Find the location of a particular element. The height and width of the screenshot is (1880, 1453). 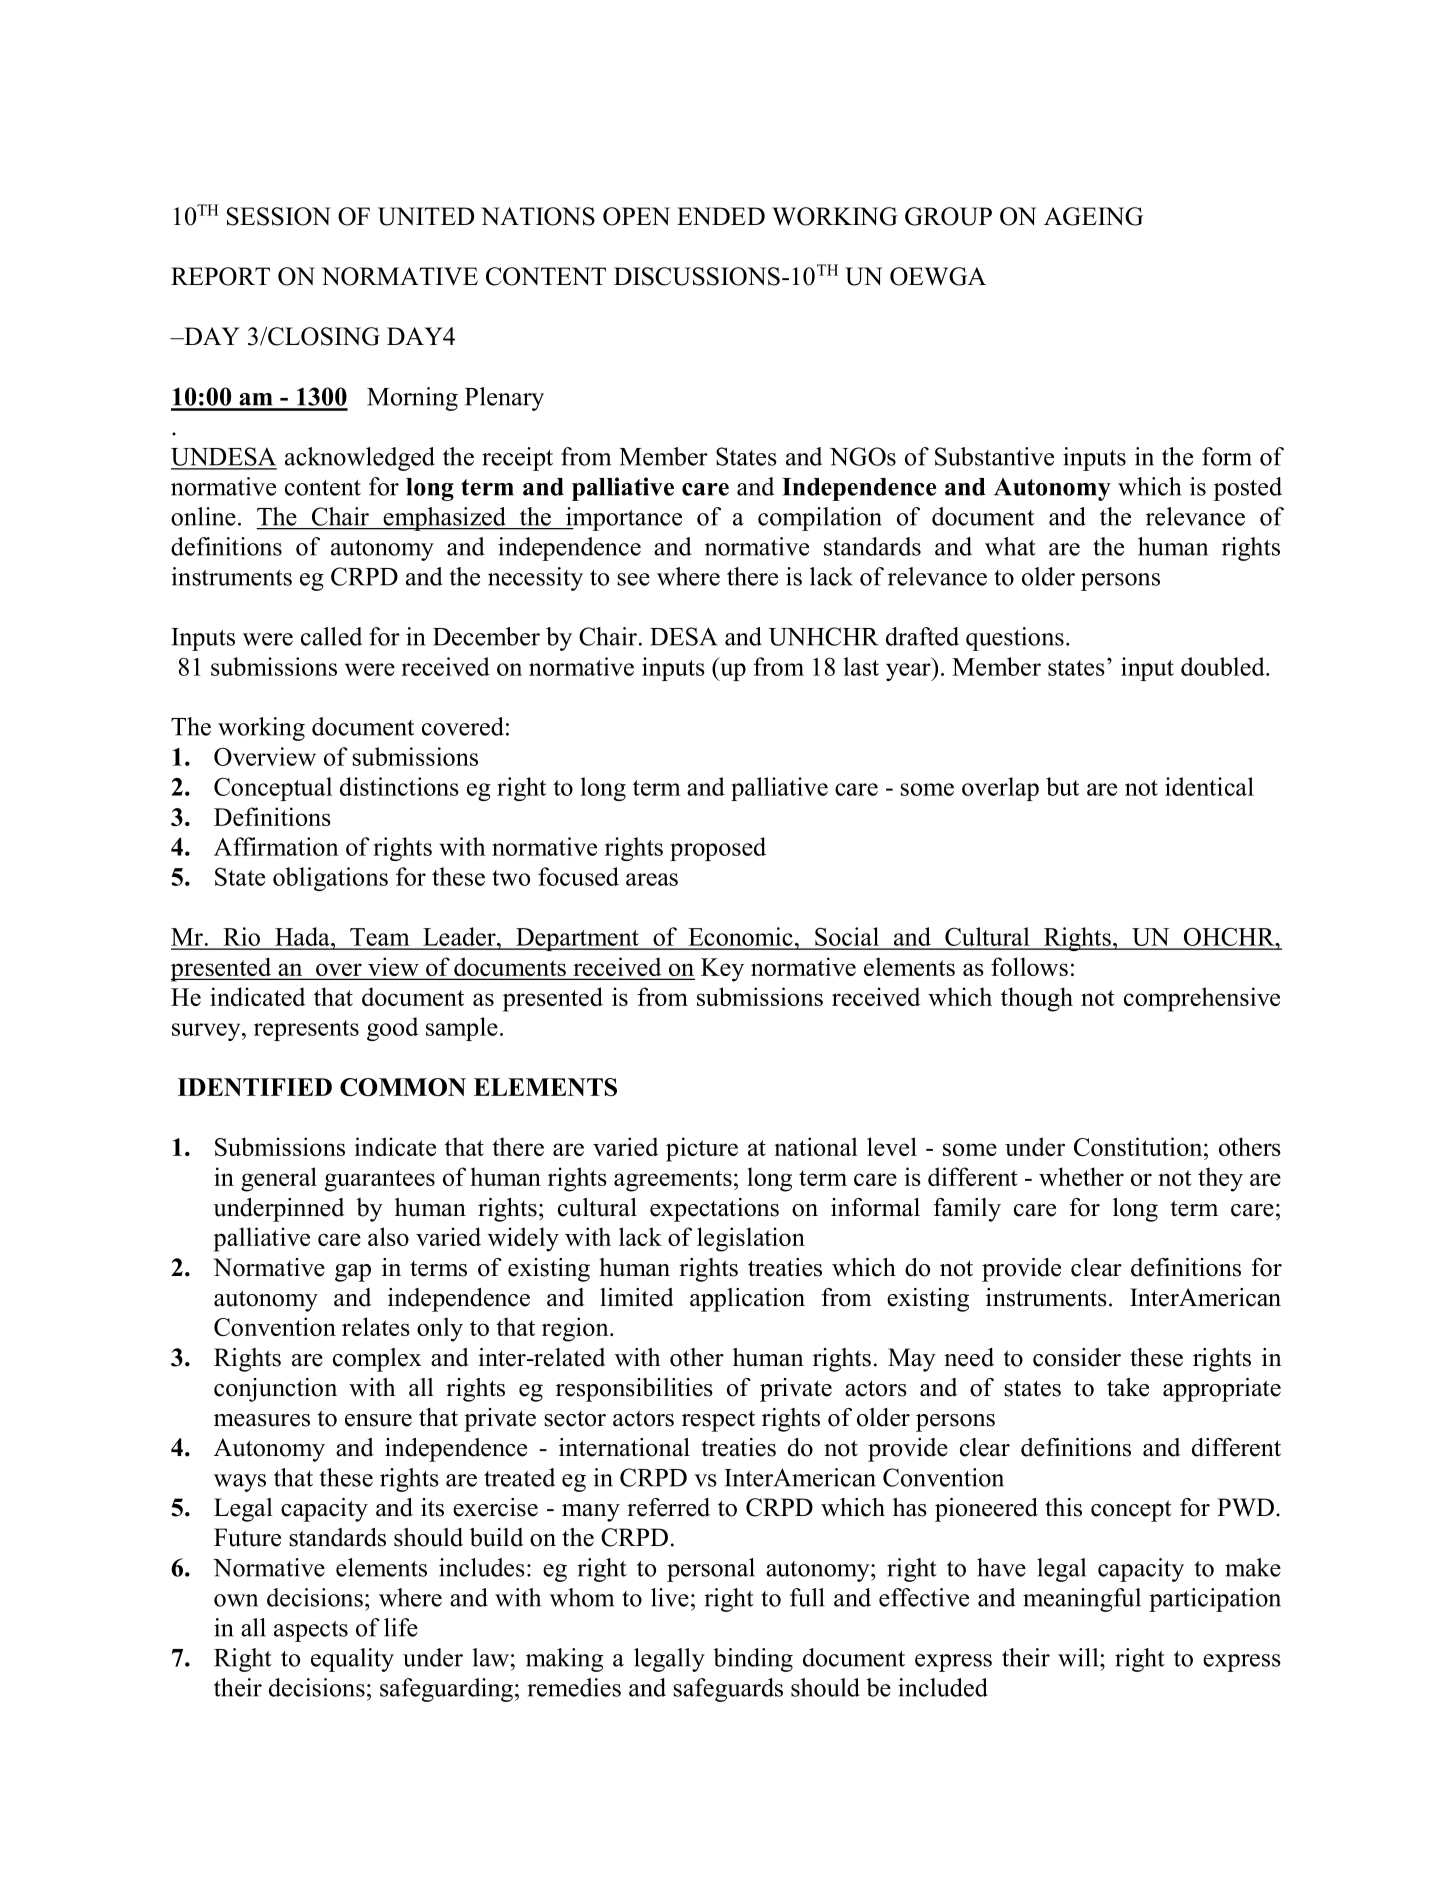

Economic is located at coordinates (740, 938).
